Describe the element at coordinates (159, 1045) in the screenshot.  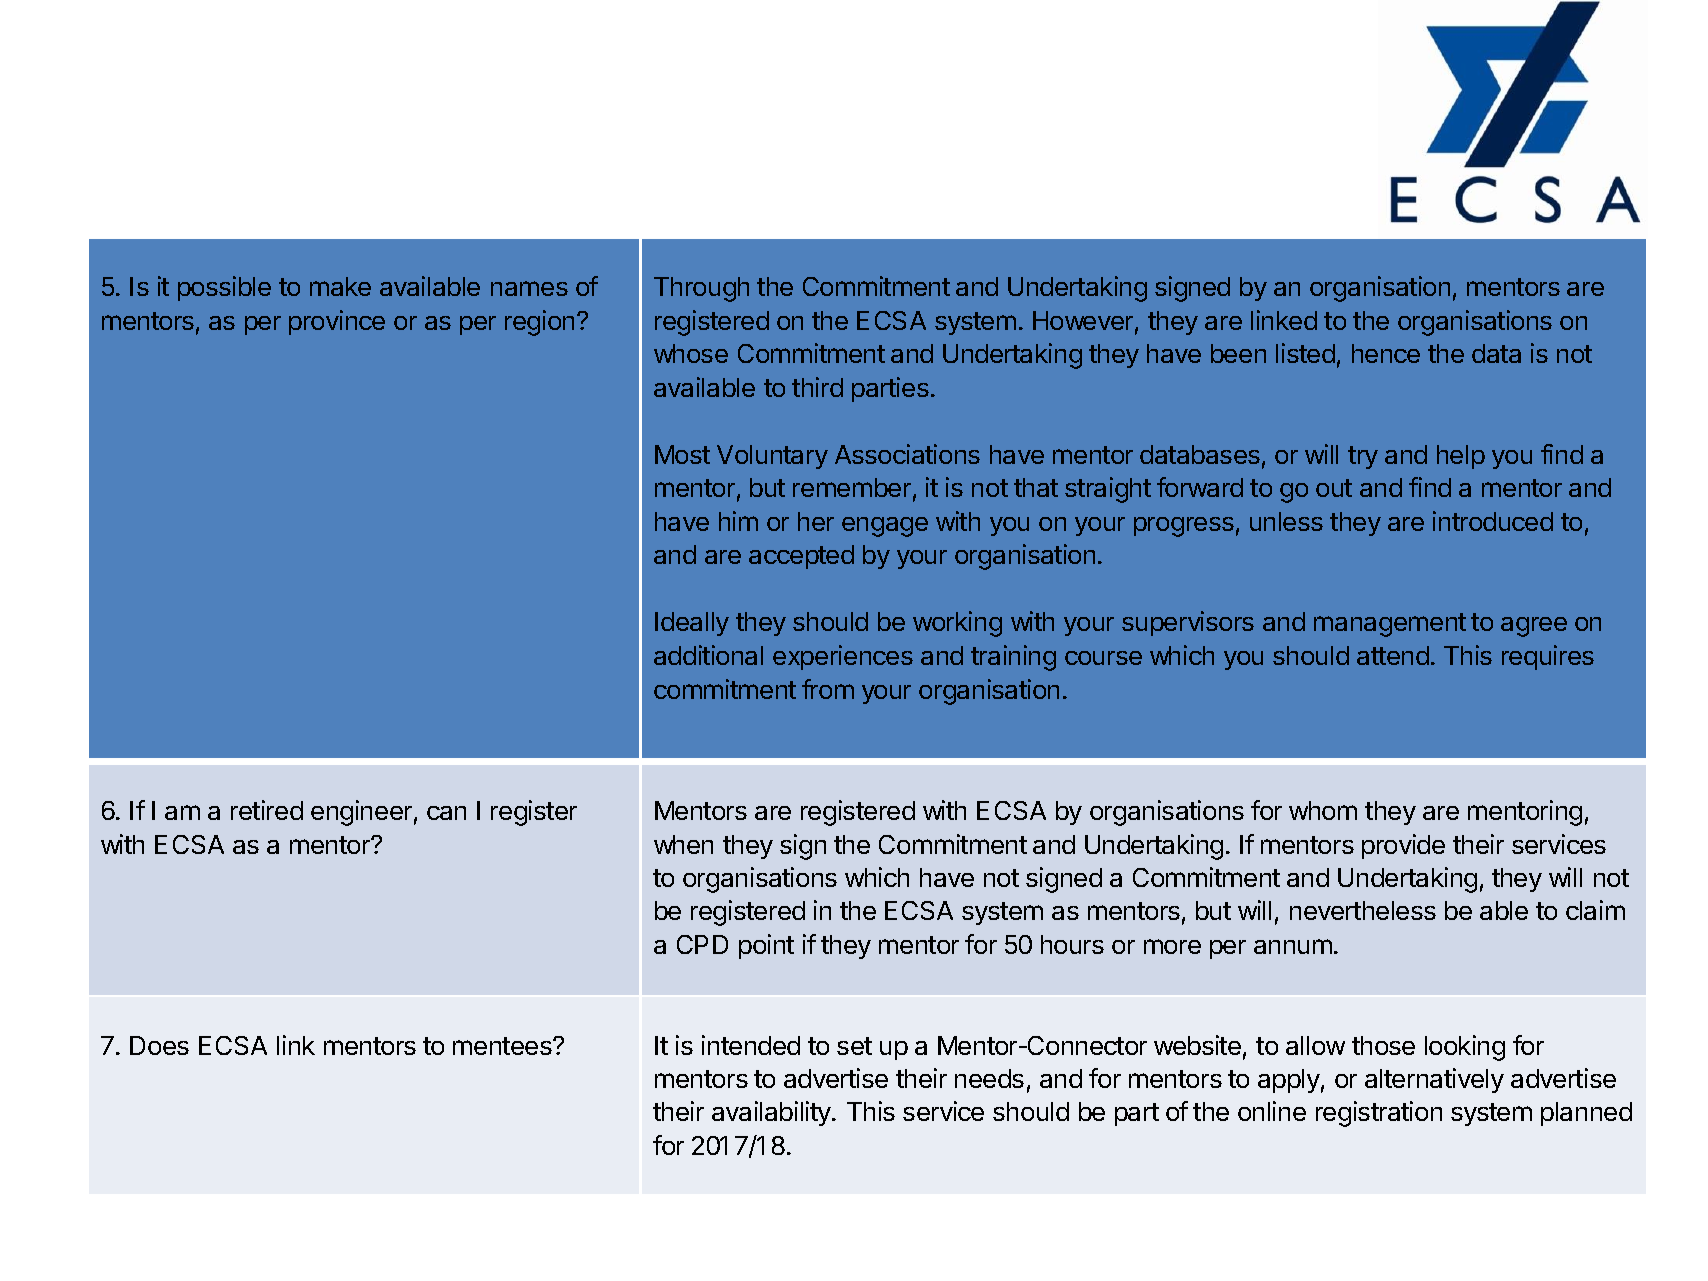
I see `Does` at that location.
